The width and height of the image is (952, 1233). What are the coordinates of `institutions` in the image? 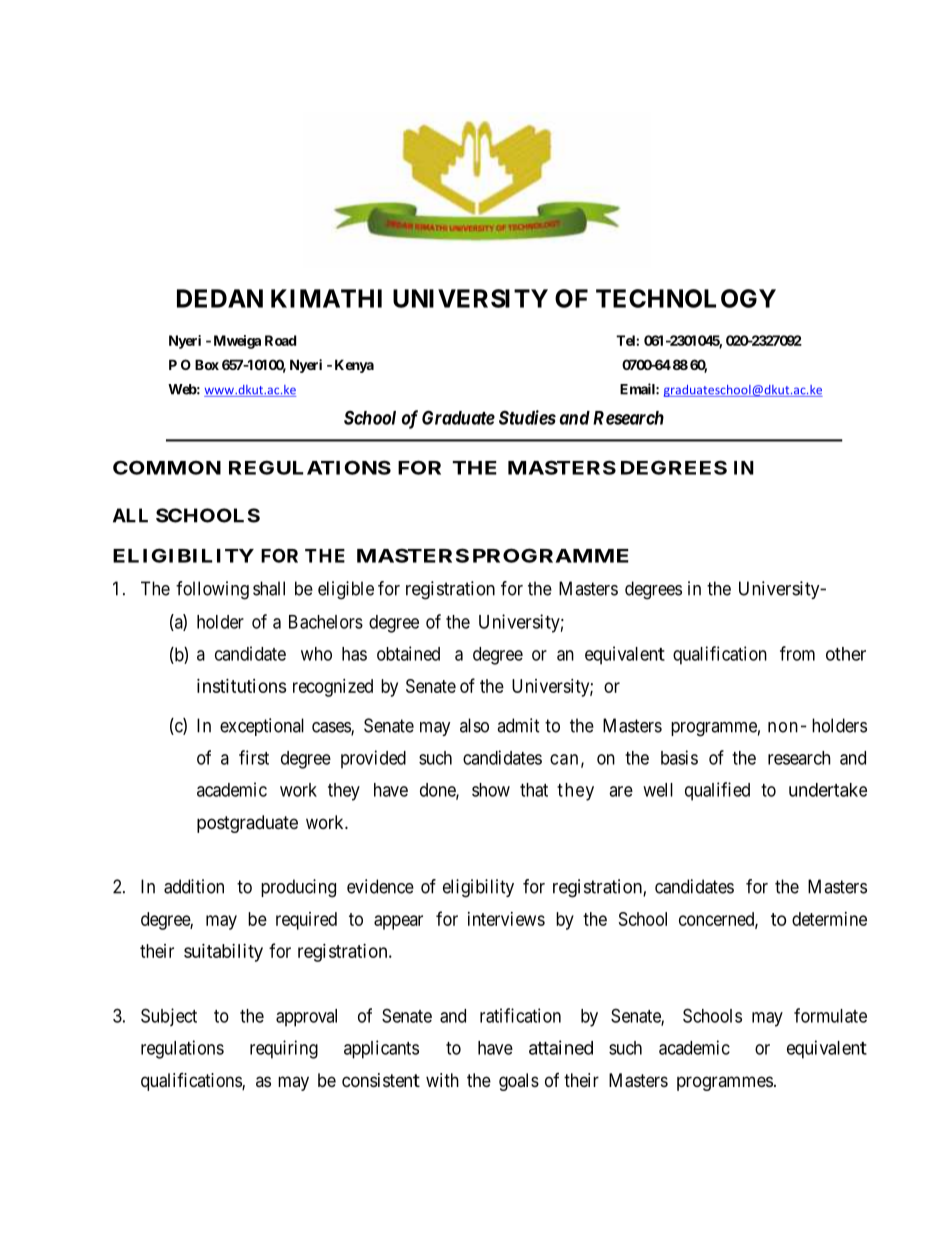 It's located at (241, 686).
